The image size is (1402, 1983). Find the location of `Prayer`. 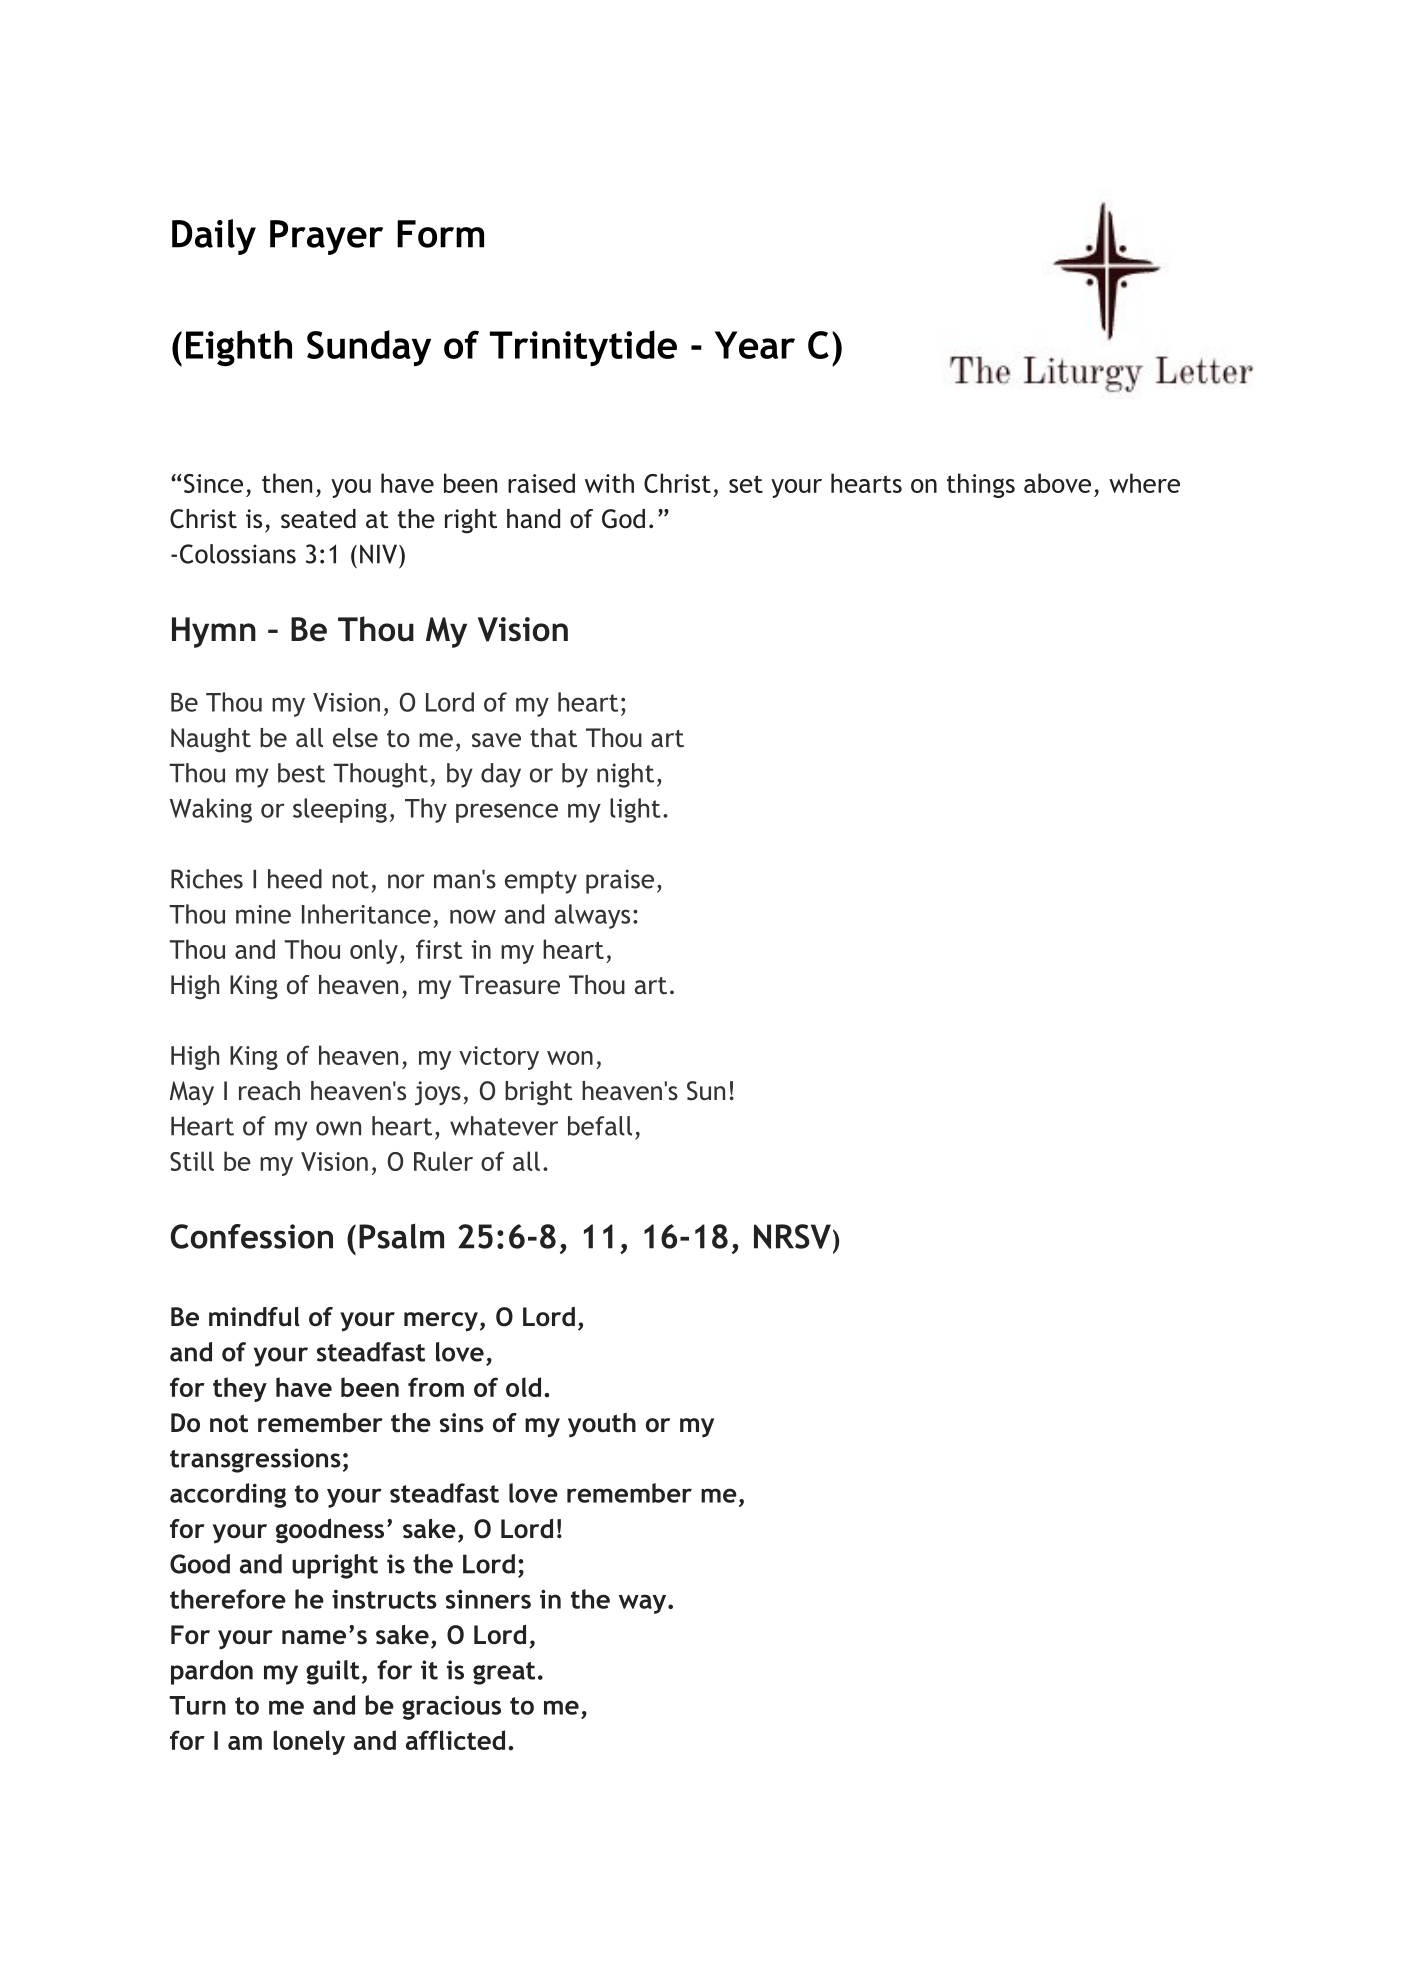

Prayer is located at coordinates (326, 237).
